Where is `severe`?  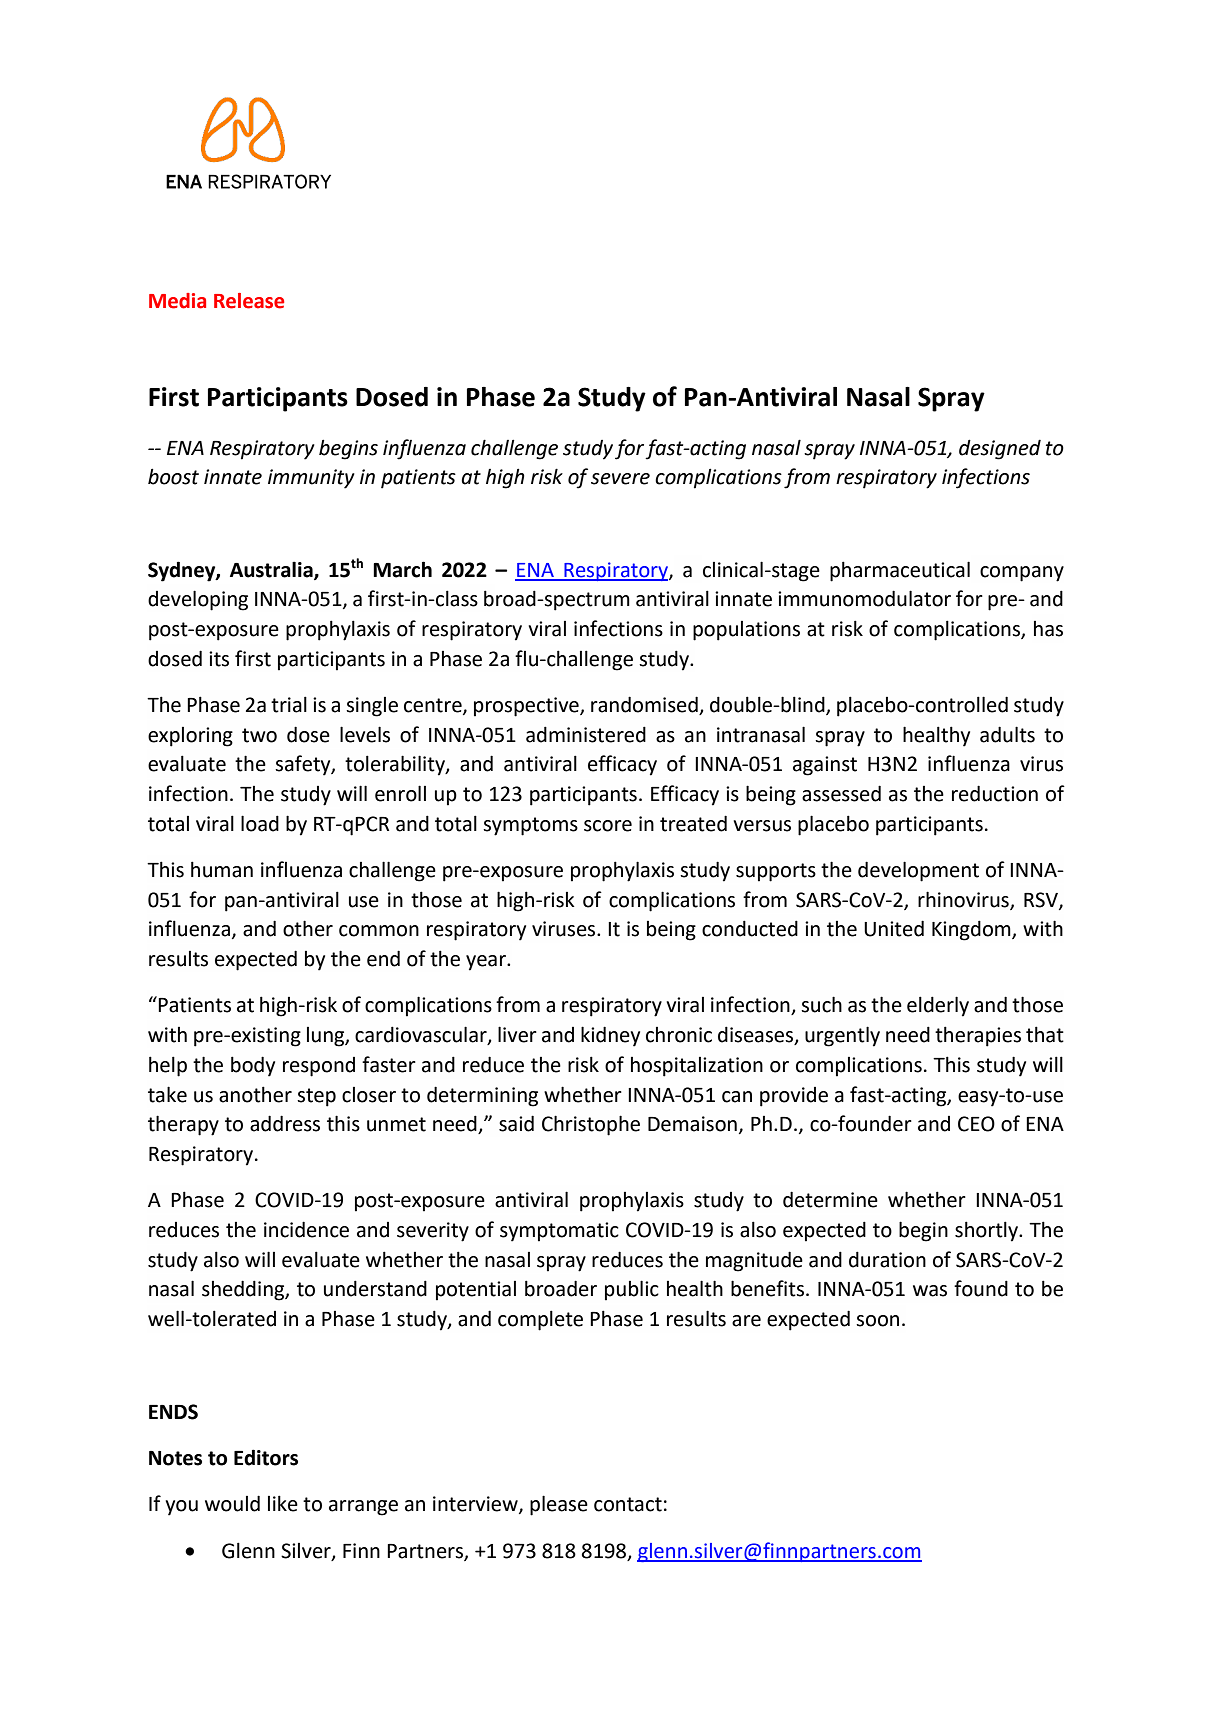 severe is located at coordinates (620, 479).
